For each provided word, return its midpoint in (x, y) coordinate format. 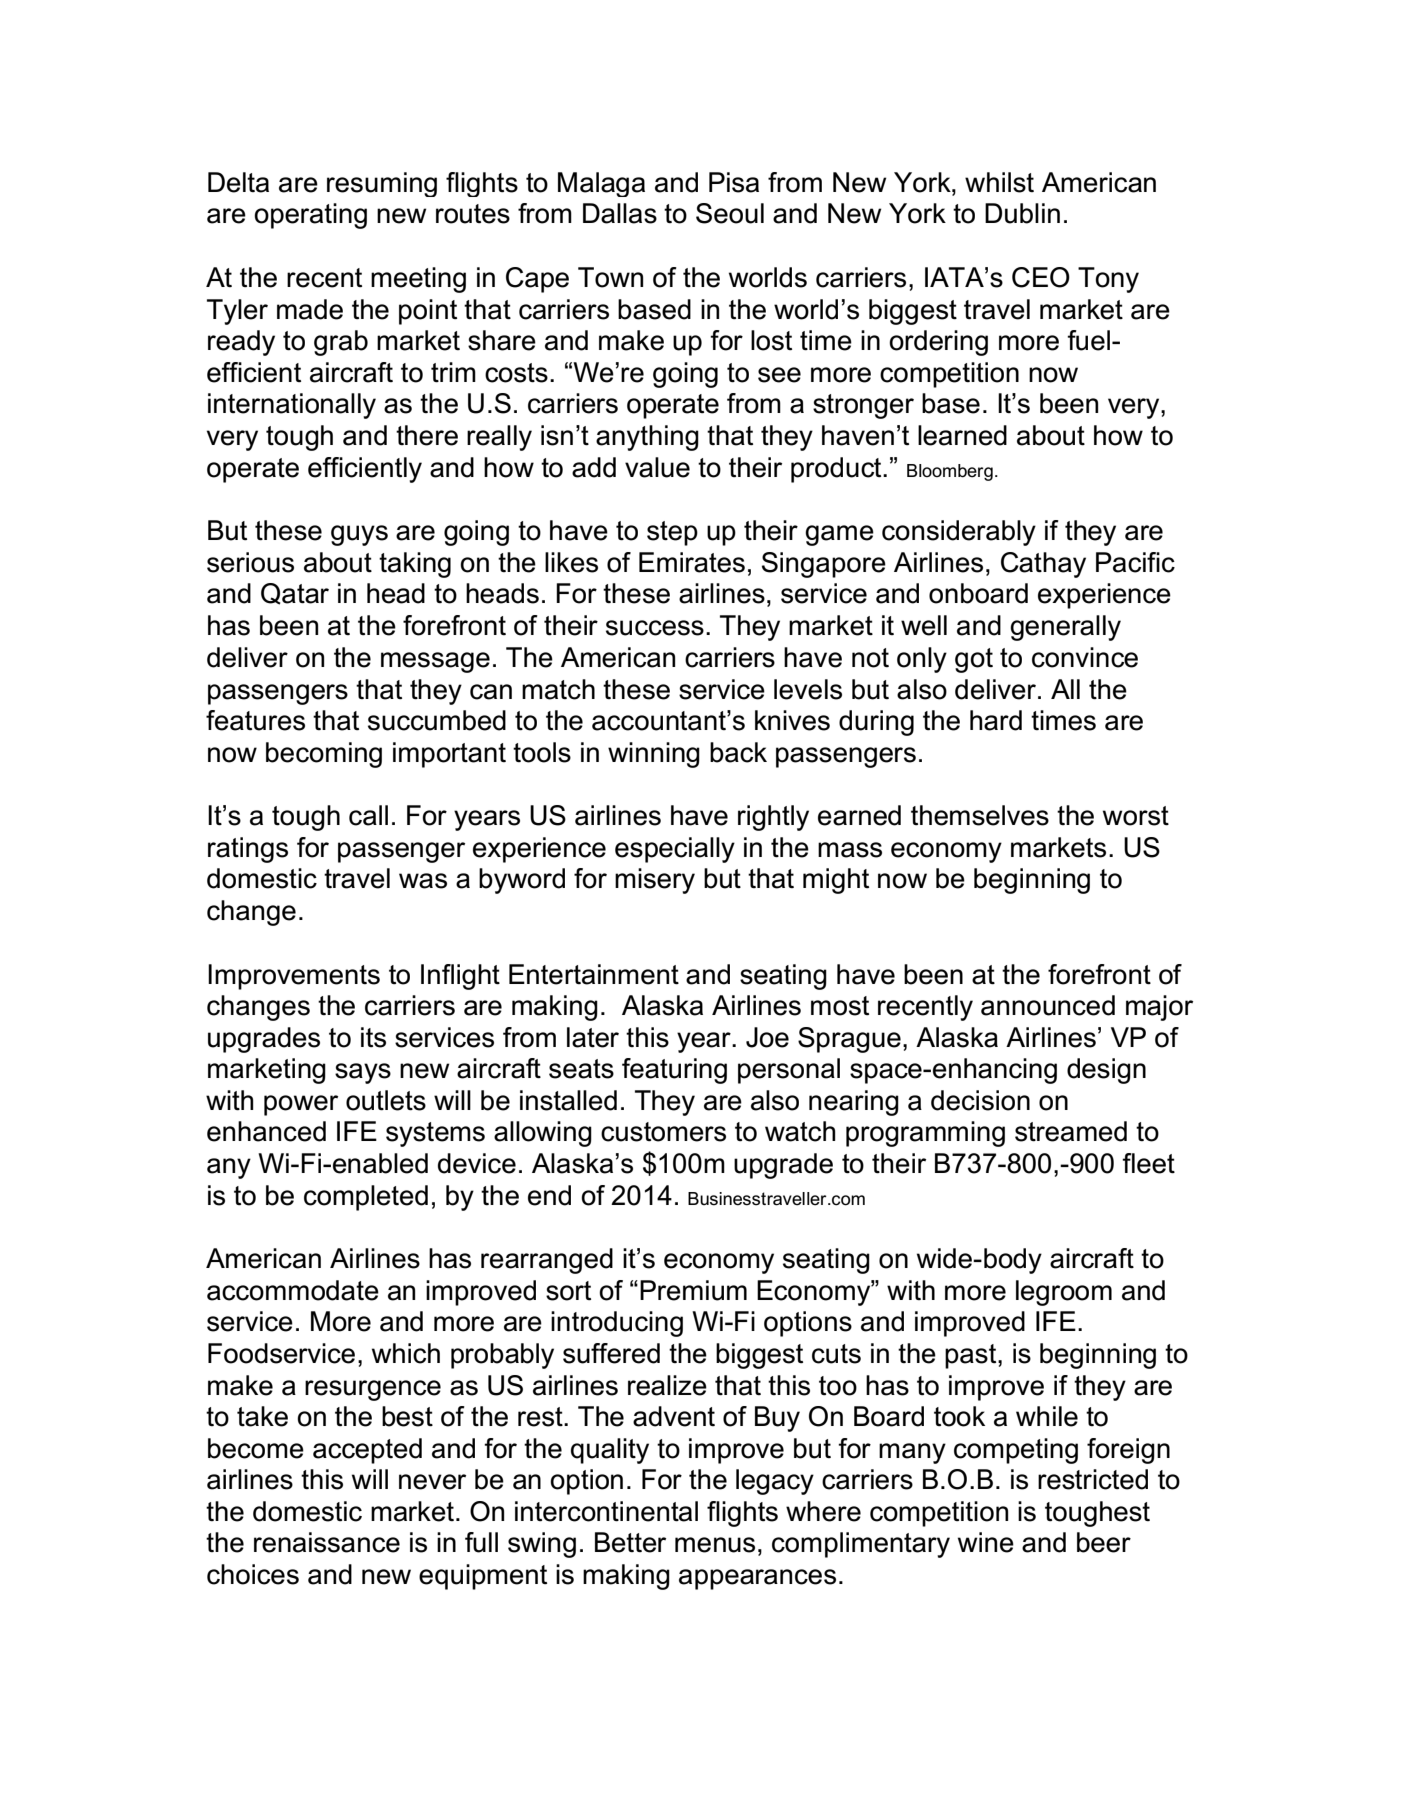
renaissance (327, 1542)
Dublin (1022, 213)
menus (715, 1545)
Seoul (730, 213)
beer (1104, 1542)
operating (310, 216)
